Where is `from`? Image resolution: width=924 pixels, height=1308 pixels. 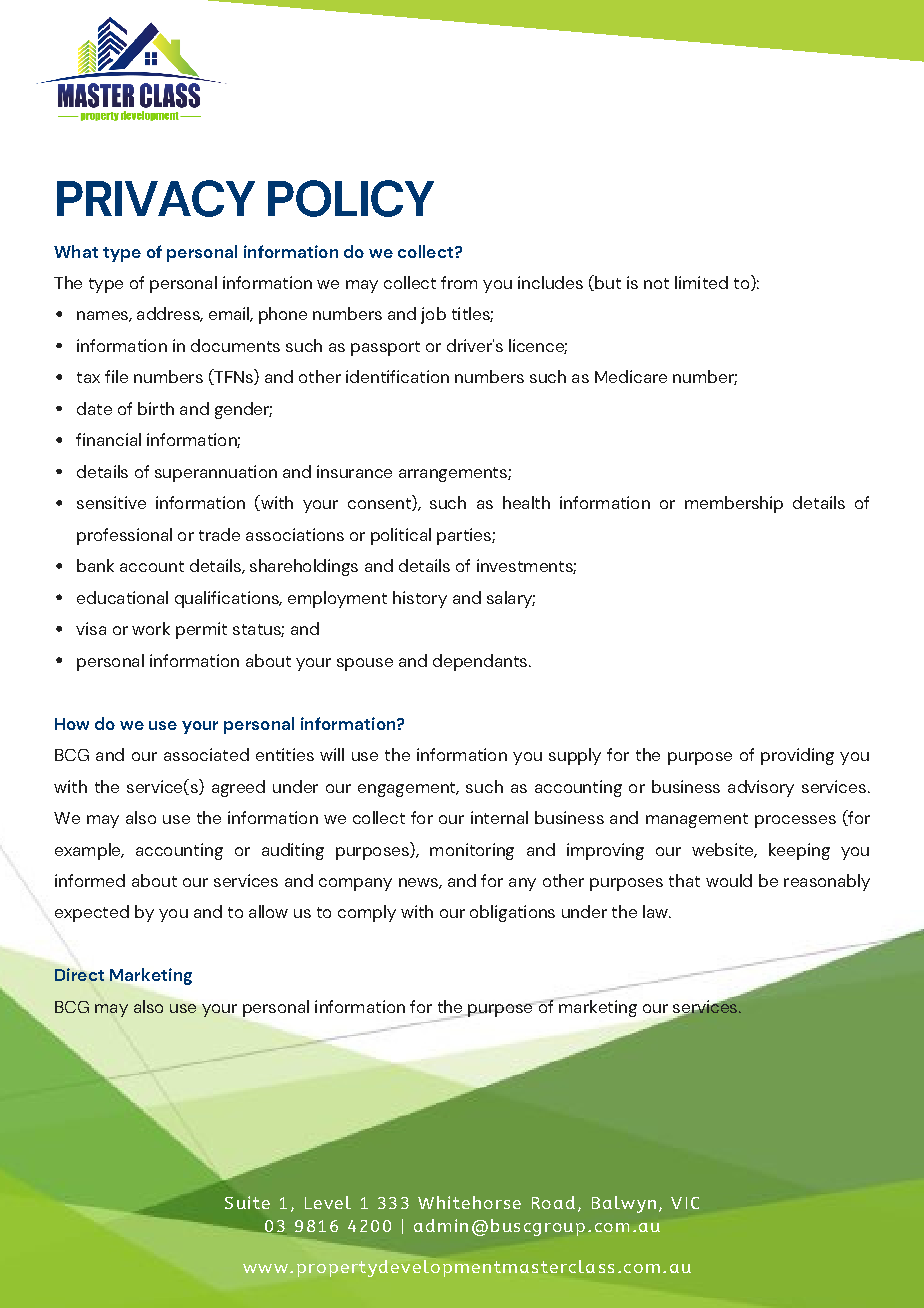
from is located at coordinates (459, 282).
